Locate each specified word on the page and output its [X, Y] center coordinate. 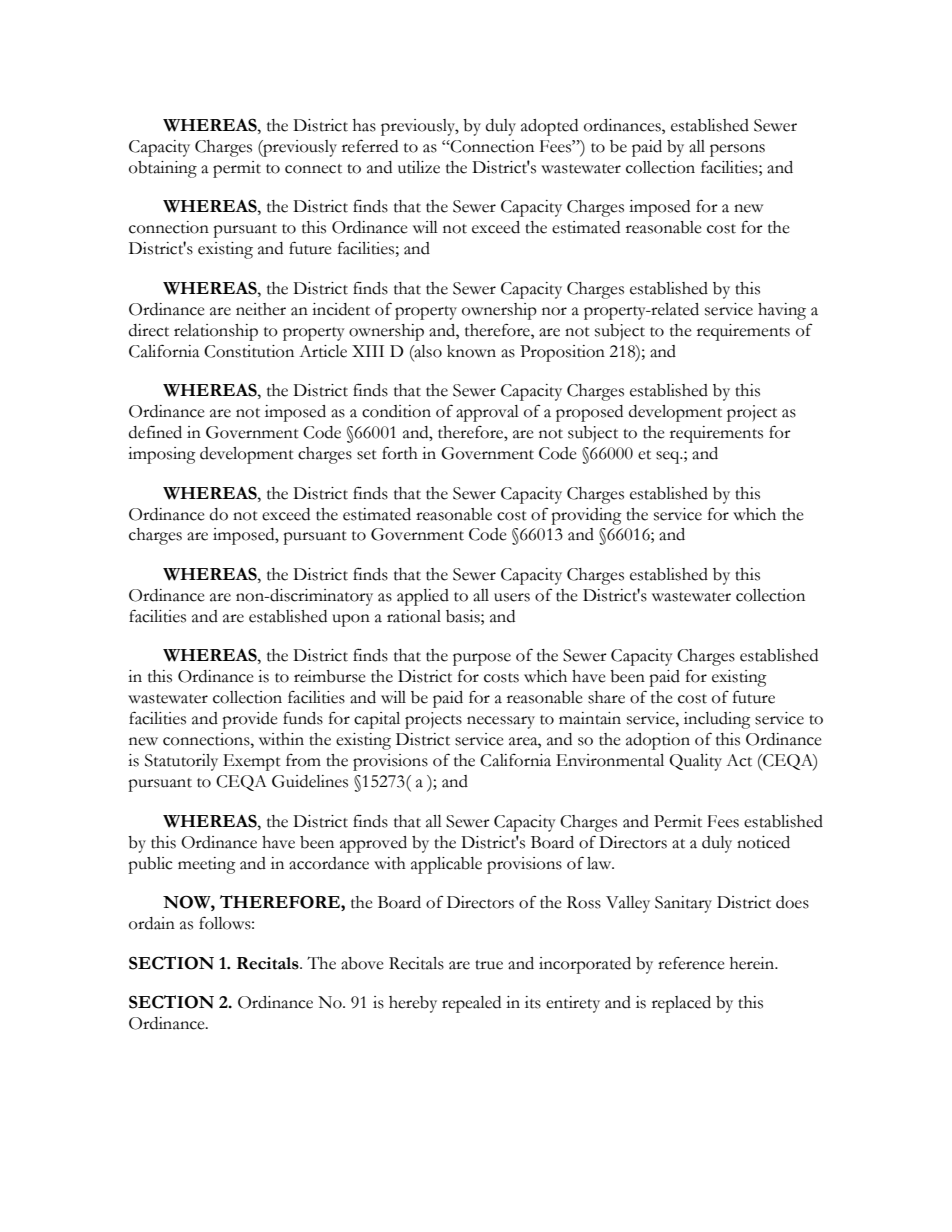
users [512, 597]
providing [586, 516]
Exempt [252, 762]
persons [737, 150]
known [471, 351]
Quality [695, 762]
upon [351, 620]
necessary [501, 722]
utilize [419, 167]
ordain [152, 923]
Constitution [249, 351]
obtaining [163, 169]
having [782, 311]
